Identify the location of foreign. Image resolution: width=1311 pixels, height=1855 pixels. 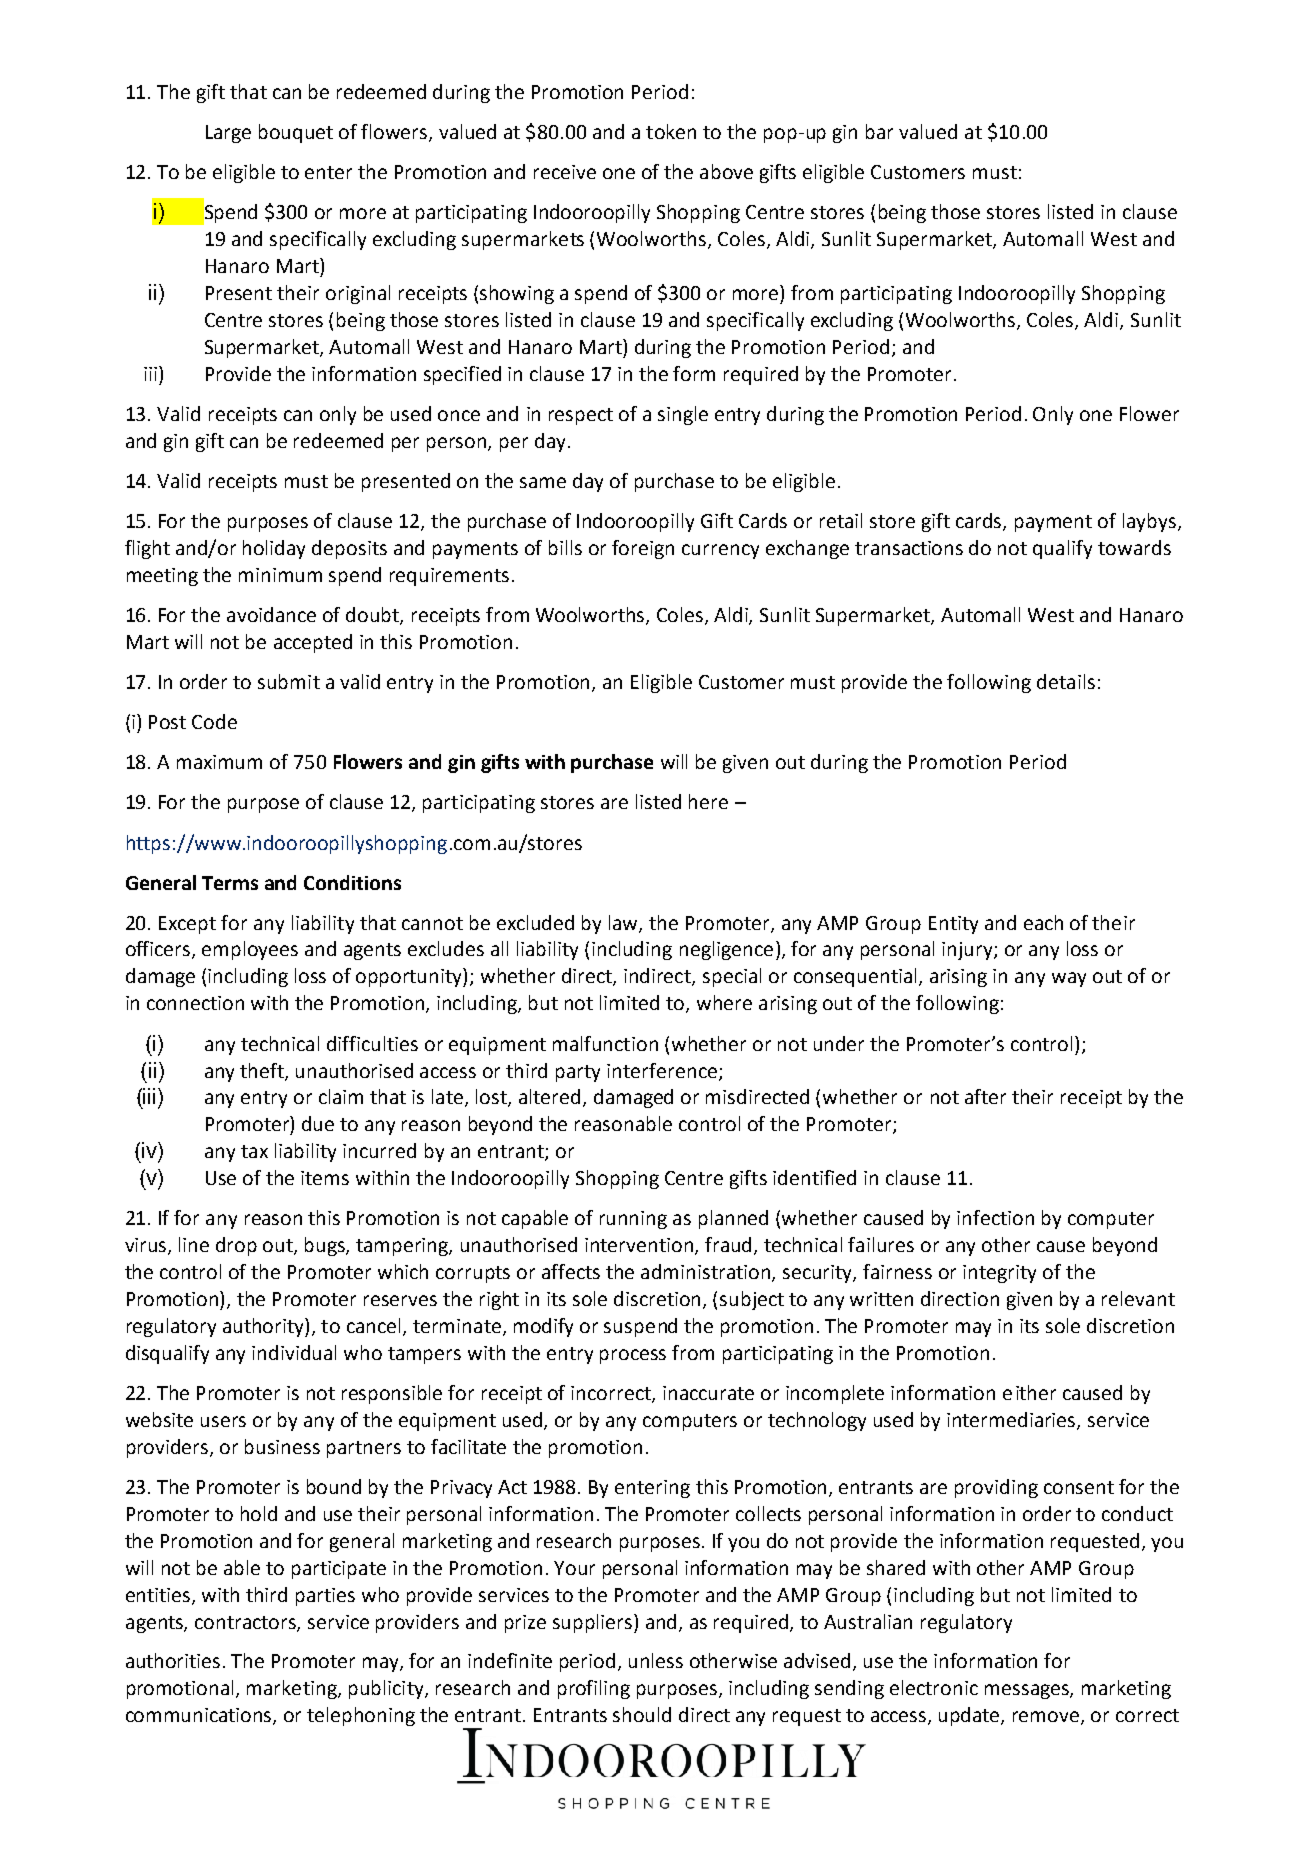
(643, 549).
